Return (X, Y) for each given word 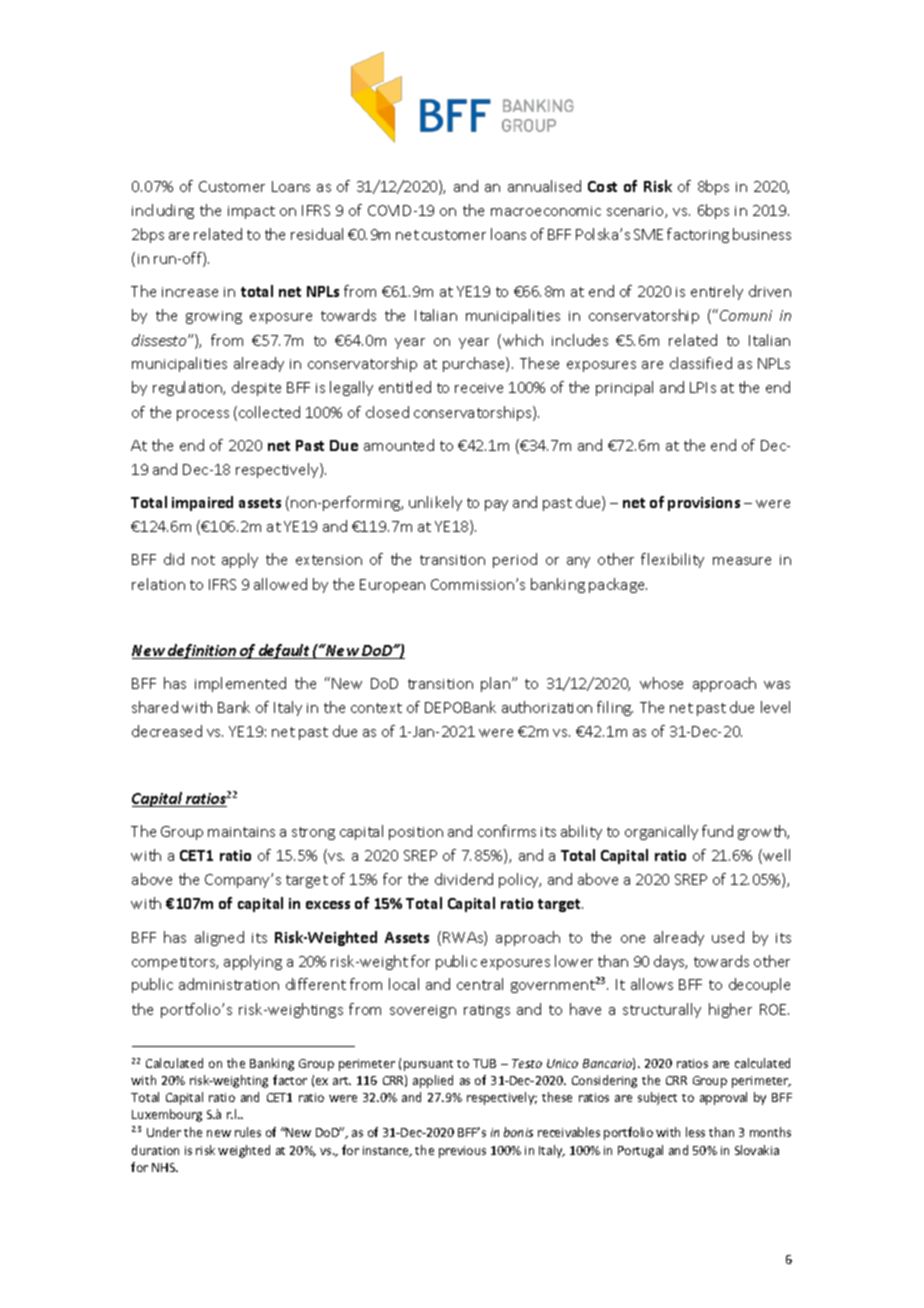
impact (251, 212)
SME (648, 234)
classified (701, 363)
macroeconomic (546, 211)
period (515, 560)
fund (717, 831)
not (203, 560)
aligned (219, 938)
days (670, 962)
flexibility (672, 560)
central (480, 984)
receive (479, 388)
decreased (167, 731)
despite (256, 388)
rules (248, 1132)
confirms (507, 831)
